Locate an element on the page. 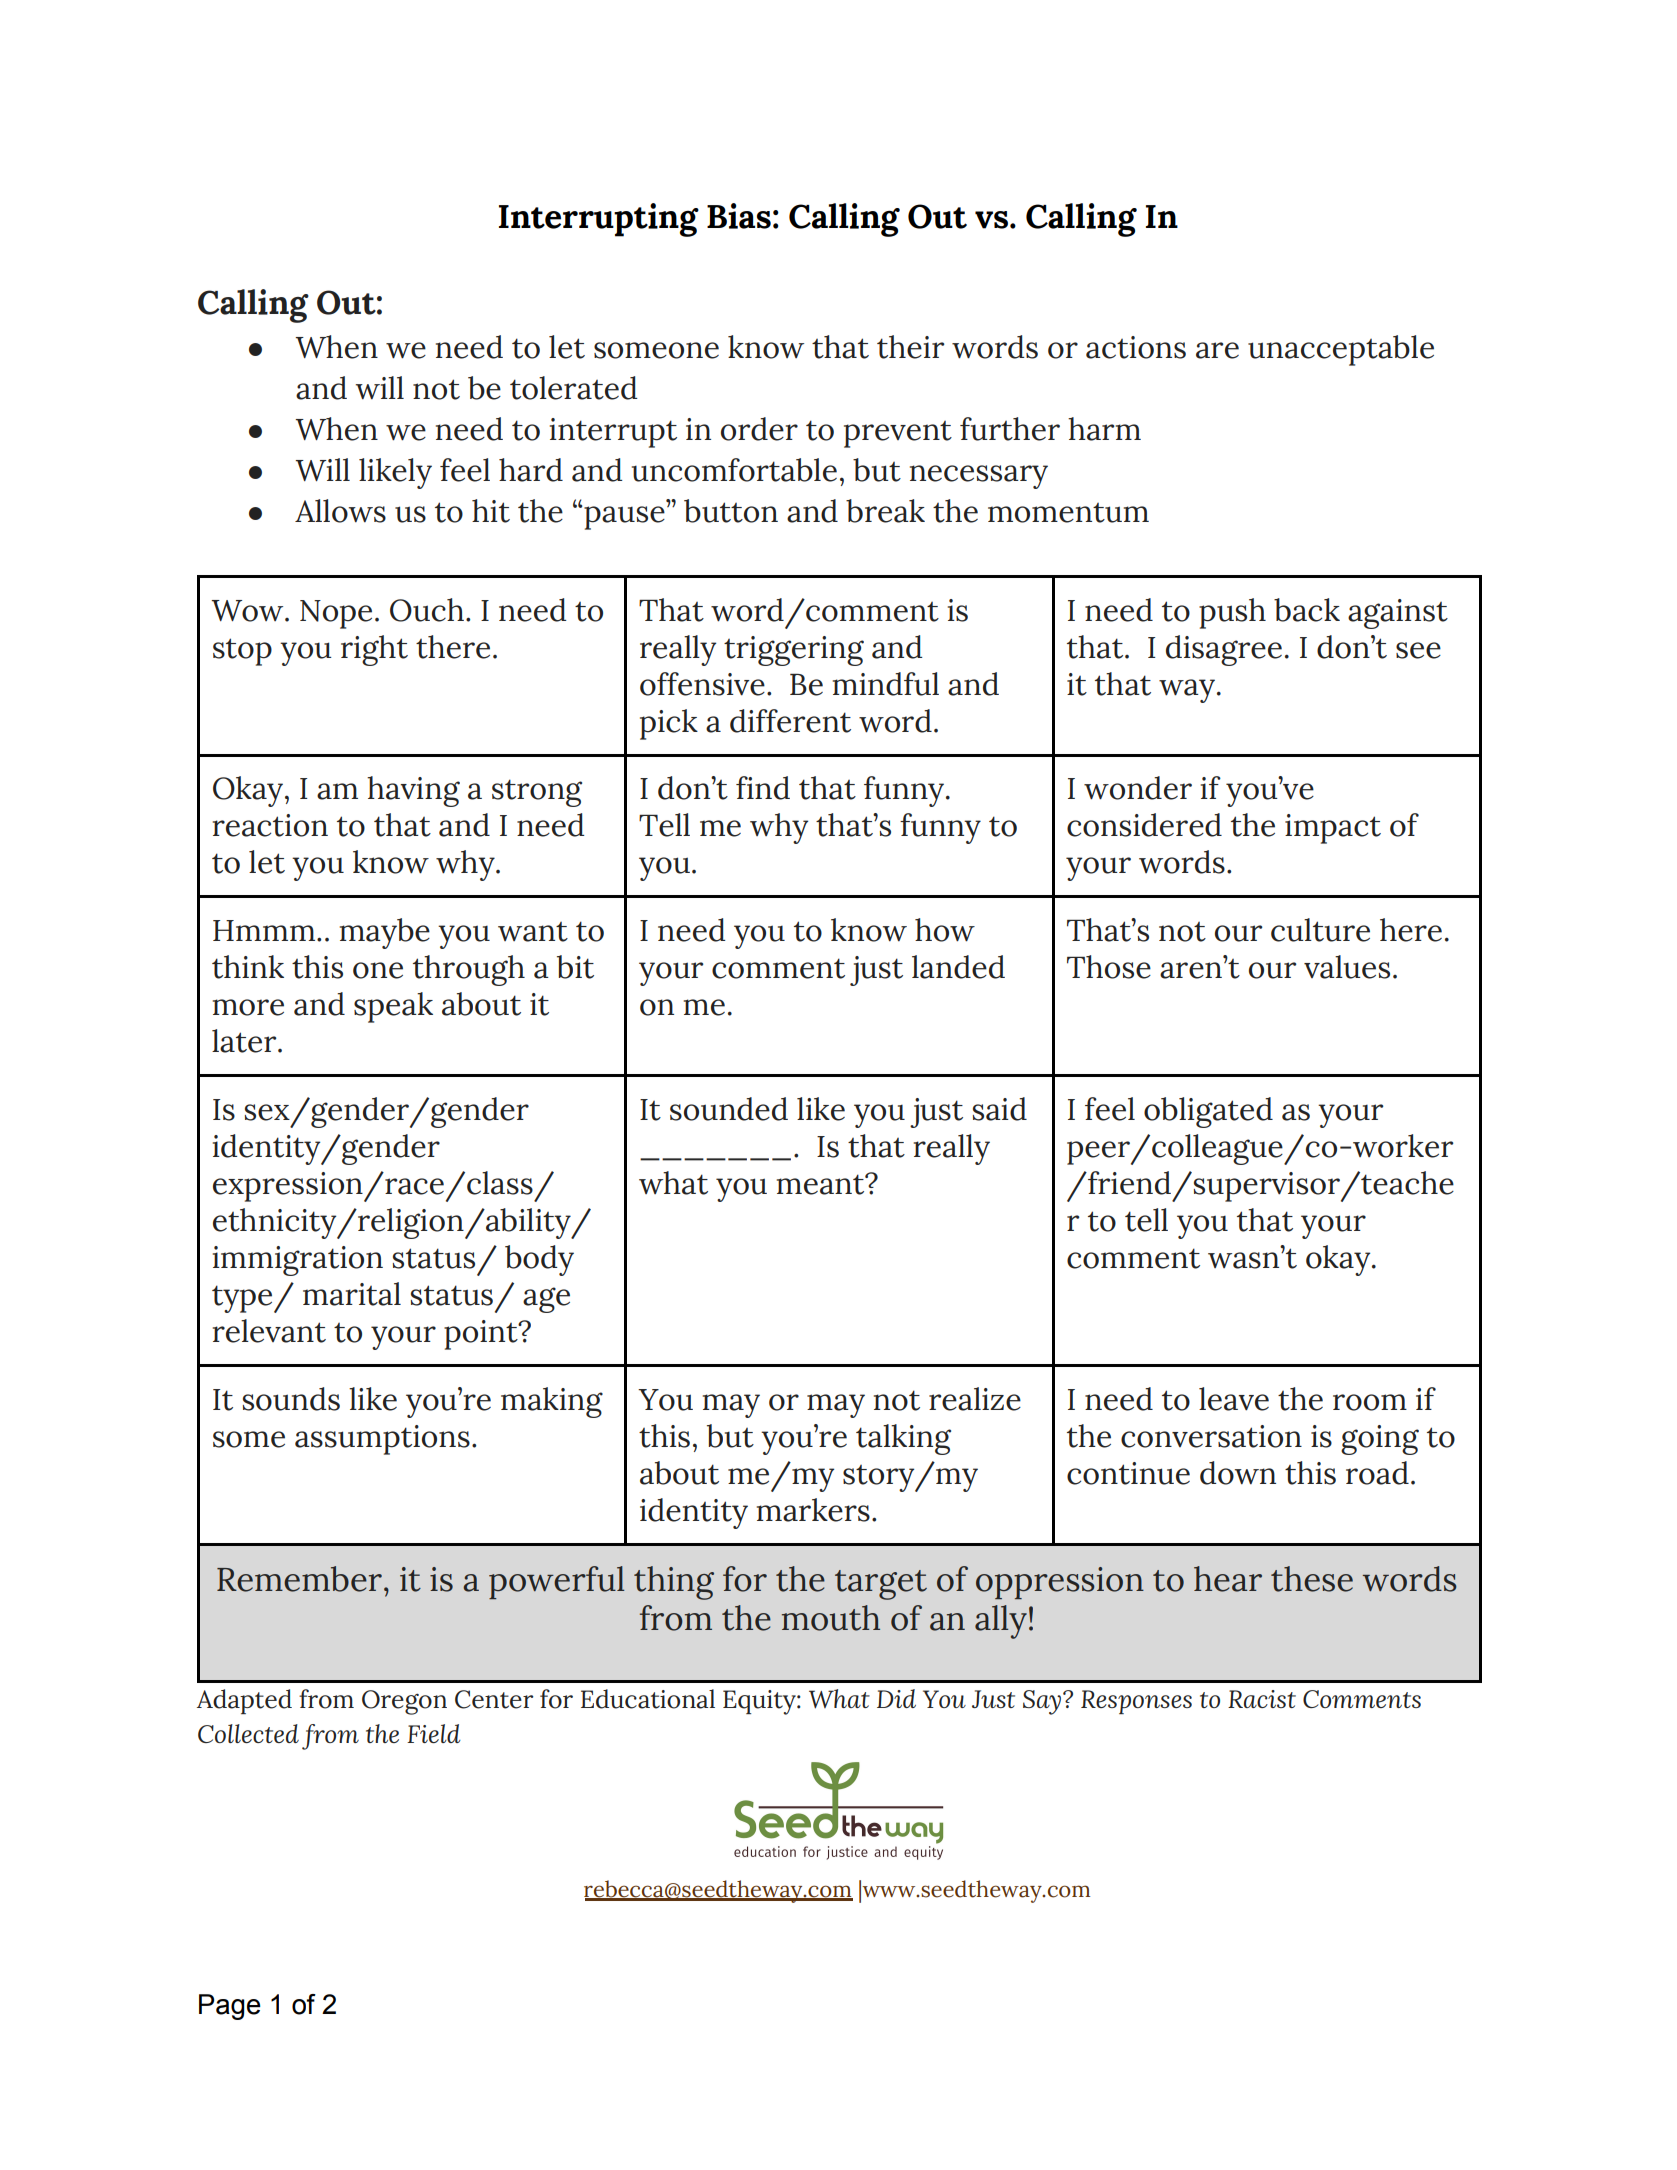 The height and width of the page is (2170, 1677). find is located at coordinates (763, 788).
